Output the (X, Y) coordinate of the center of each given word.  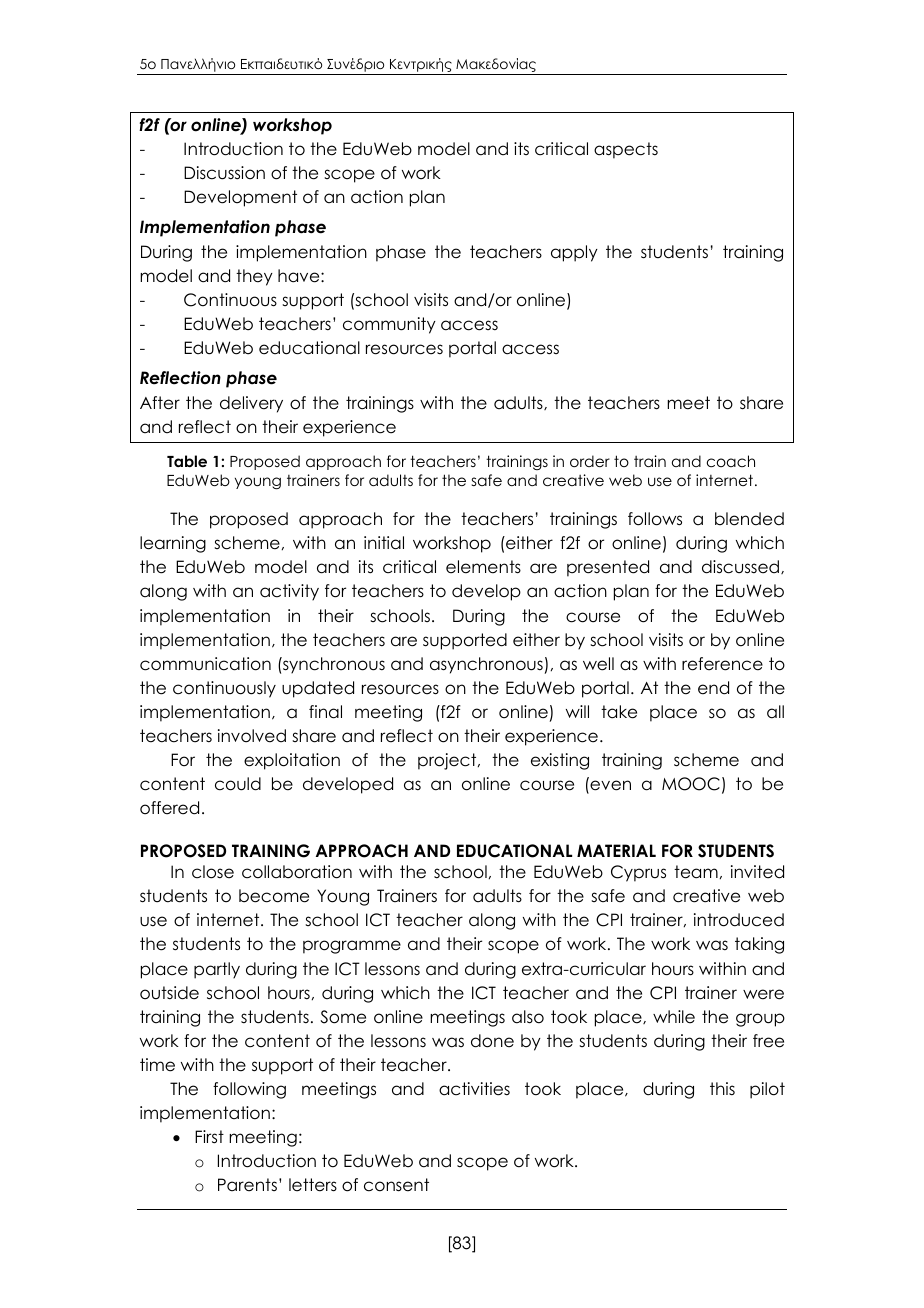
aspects (626, 150)
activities (474, 1089)
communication (205, 664)
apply (574, 253)
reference (722, 664)
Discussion (224, 173)
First (209, 1137)
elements (483, 567)
